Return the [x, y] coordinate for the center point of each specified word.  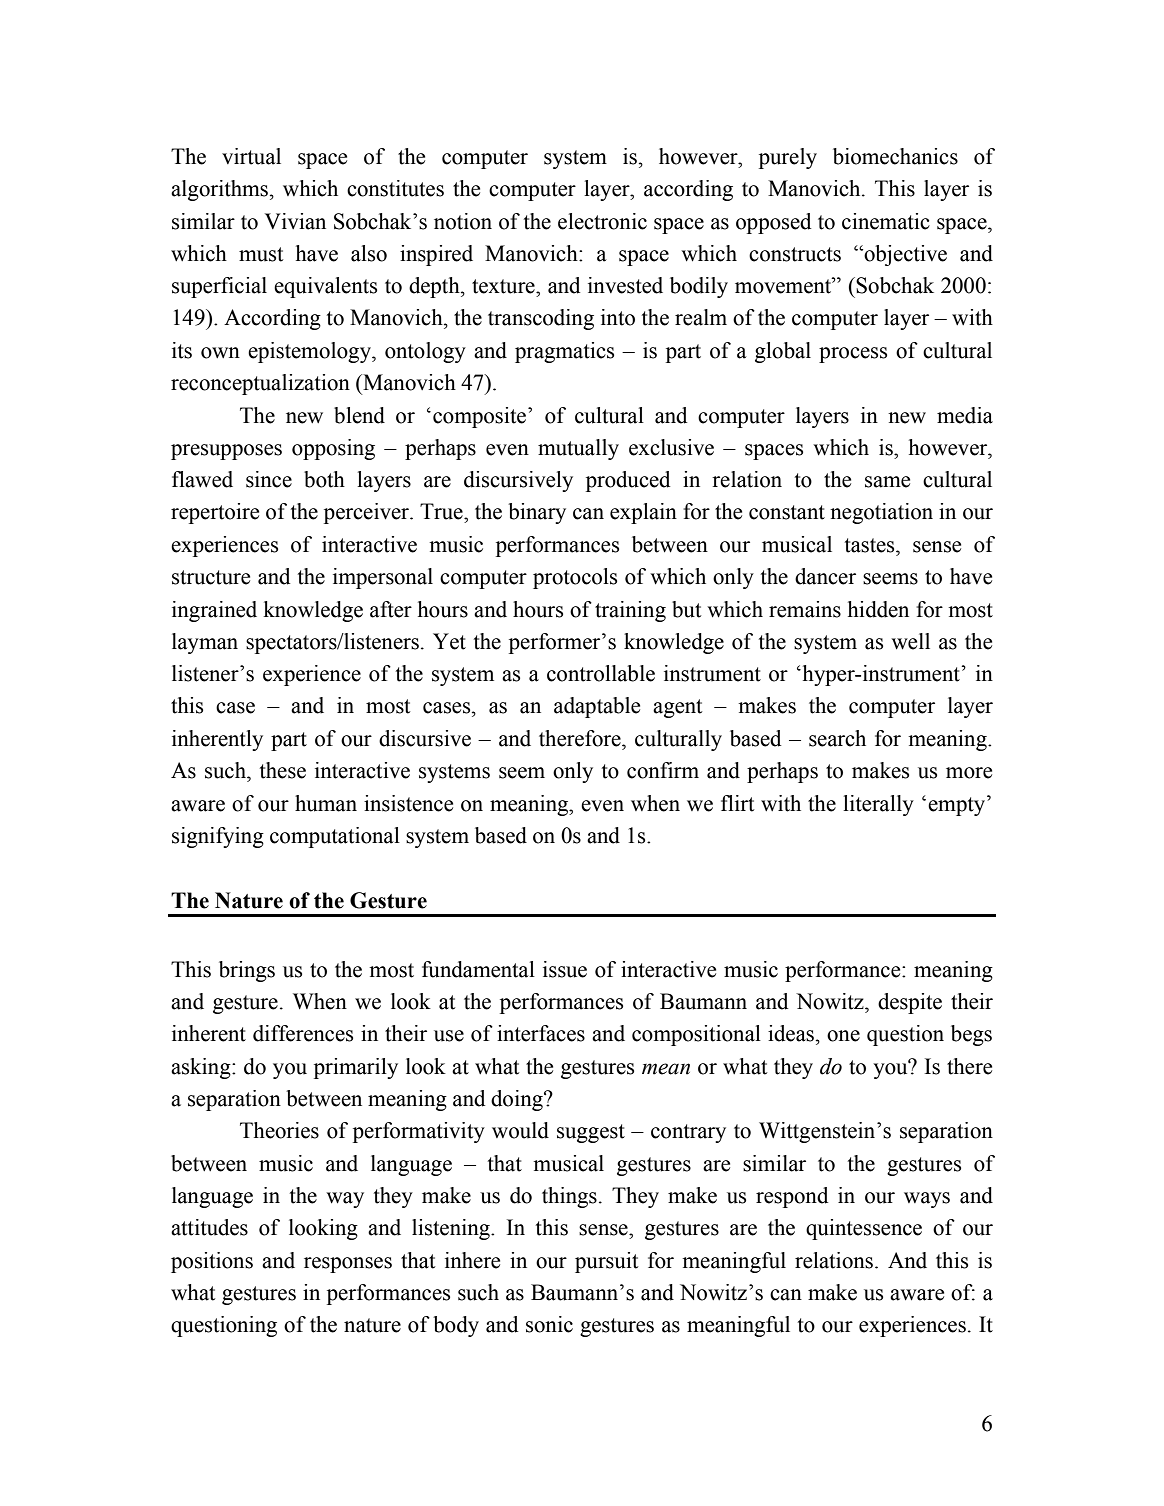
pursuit [607, 1262]
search [837, 738]
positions [212, 1262]
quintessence [864, 1229]
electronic [602, 221]
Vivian [295, 221]
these [282, 770]
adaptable [597, 707]
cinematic [886, 221]
